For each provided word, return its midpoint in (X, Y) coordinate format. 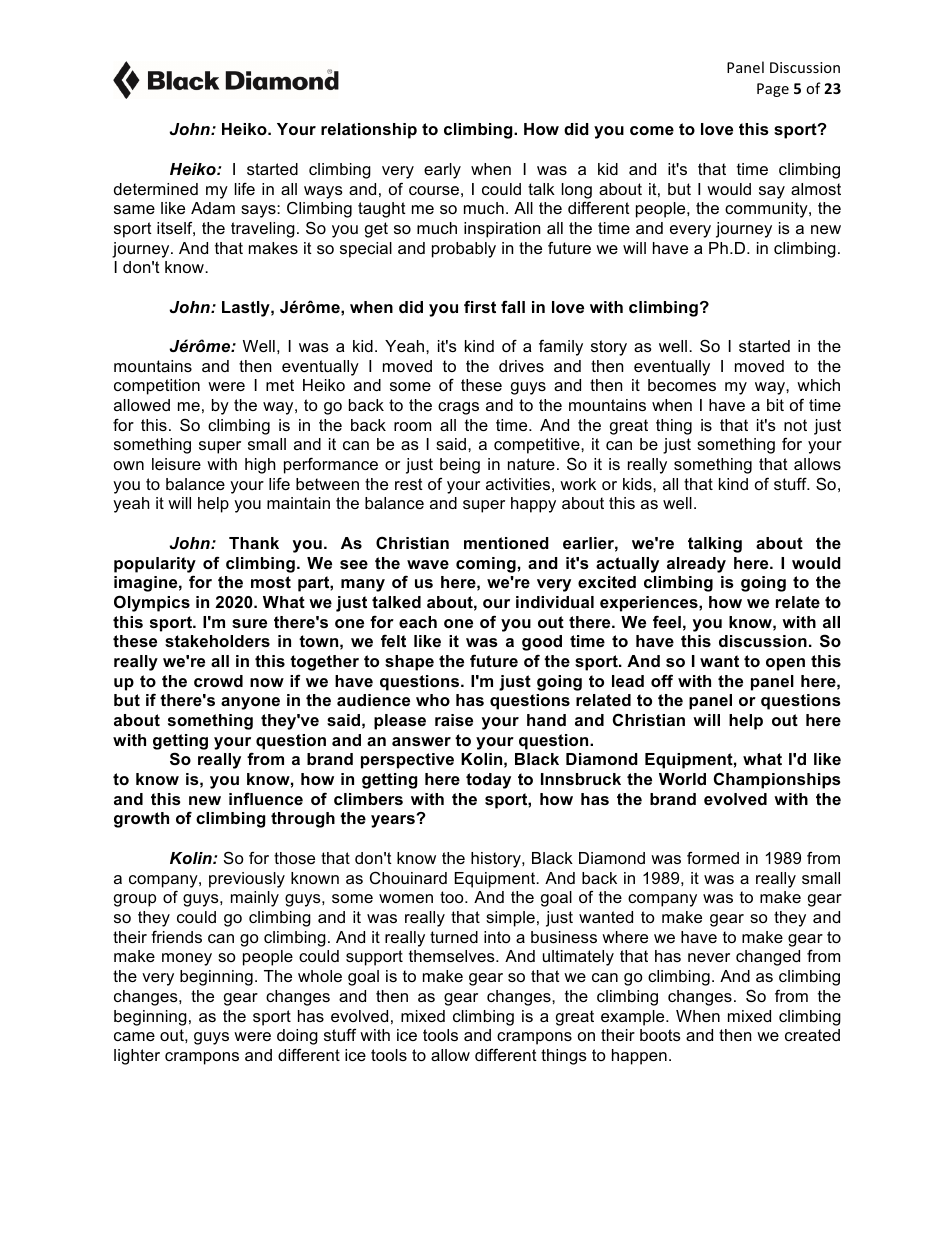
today (488, 781)
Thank (254, 543)
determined (156, 189)
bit (775, 405)
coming (486, 565)
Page (773, 90)
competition (157, 387)
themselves (453, 956)
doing (297, 1037)
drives (521, 366)
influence (266, 798)
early (442, 171)
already (696, 565)
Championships (777, 780)
